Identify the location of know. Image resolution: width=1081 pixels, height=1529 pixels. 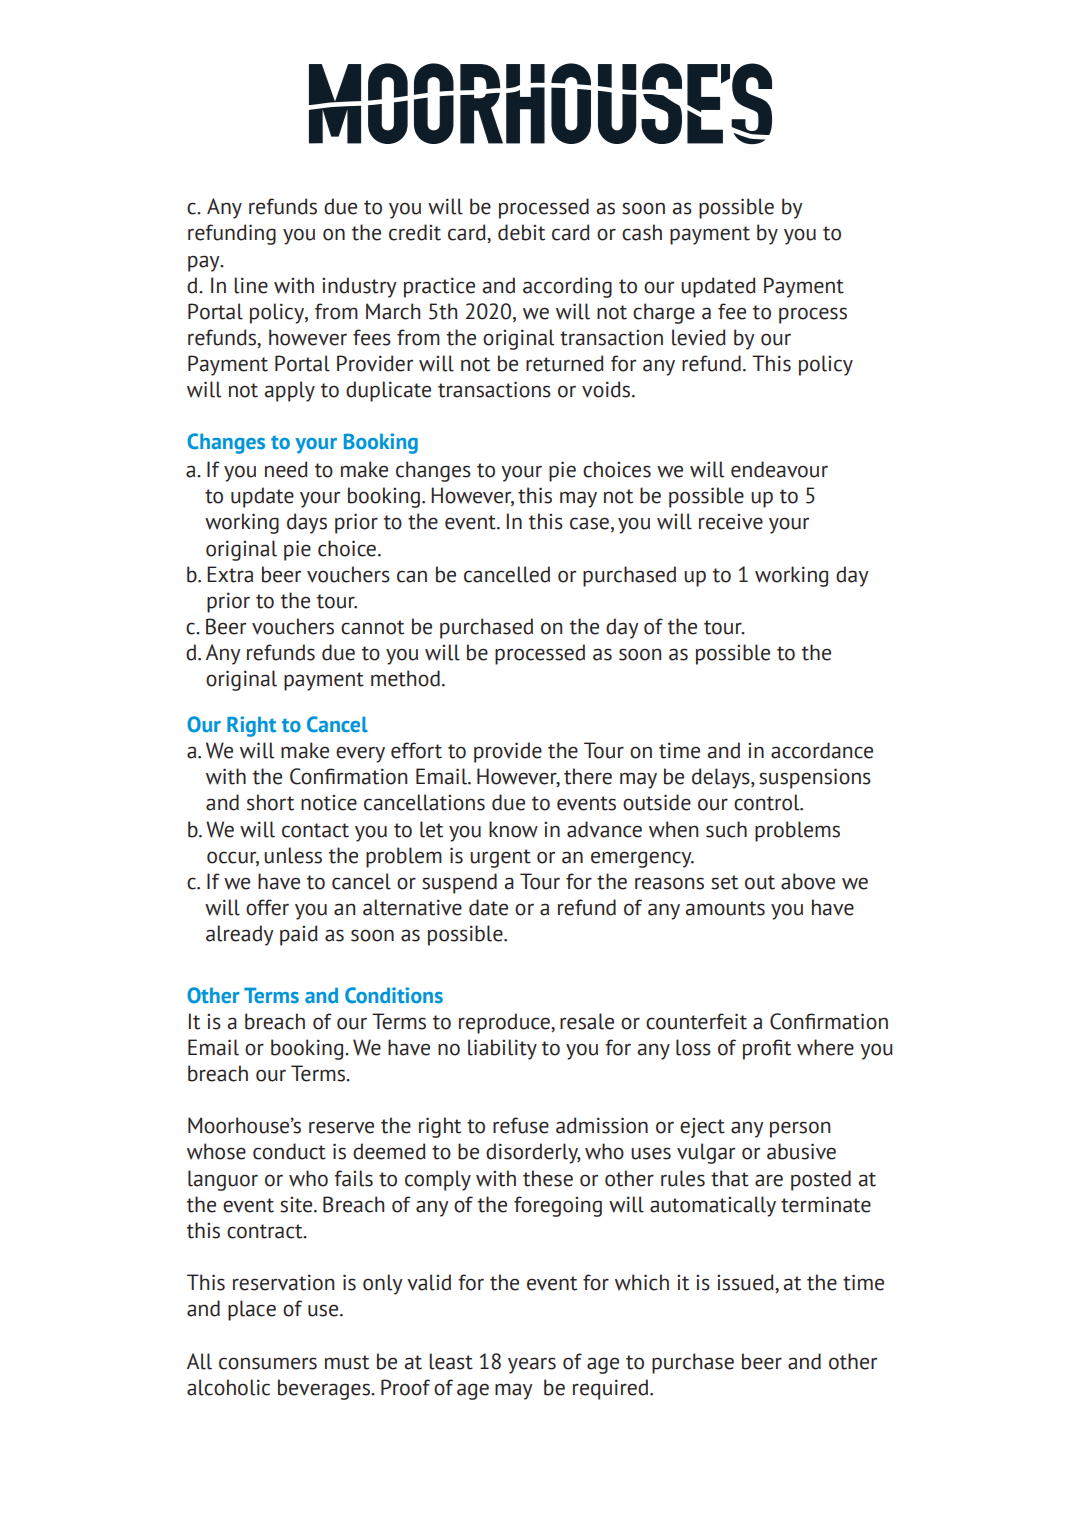
(513, 829).
